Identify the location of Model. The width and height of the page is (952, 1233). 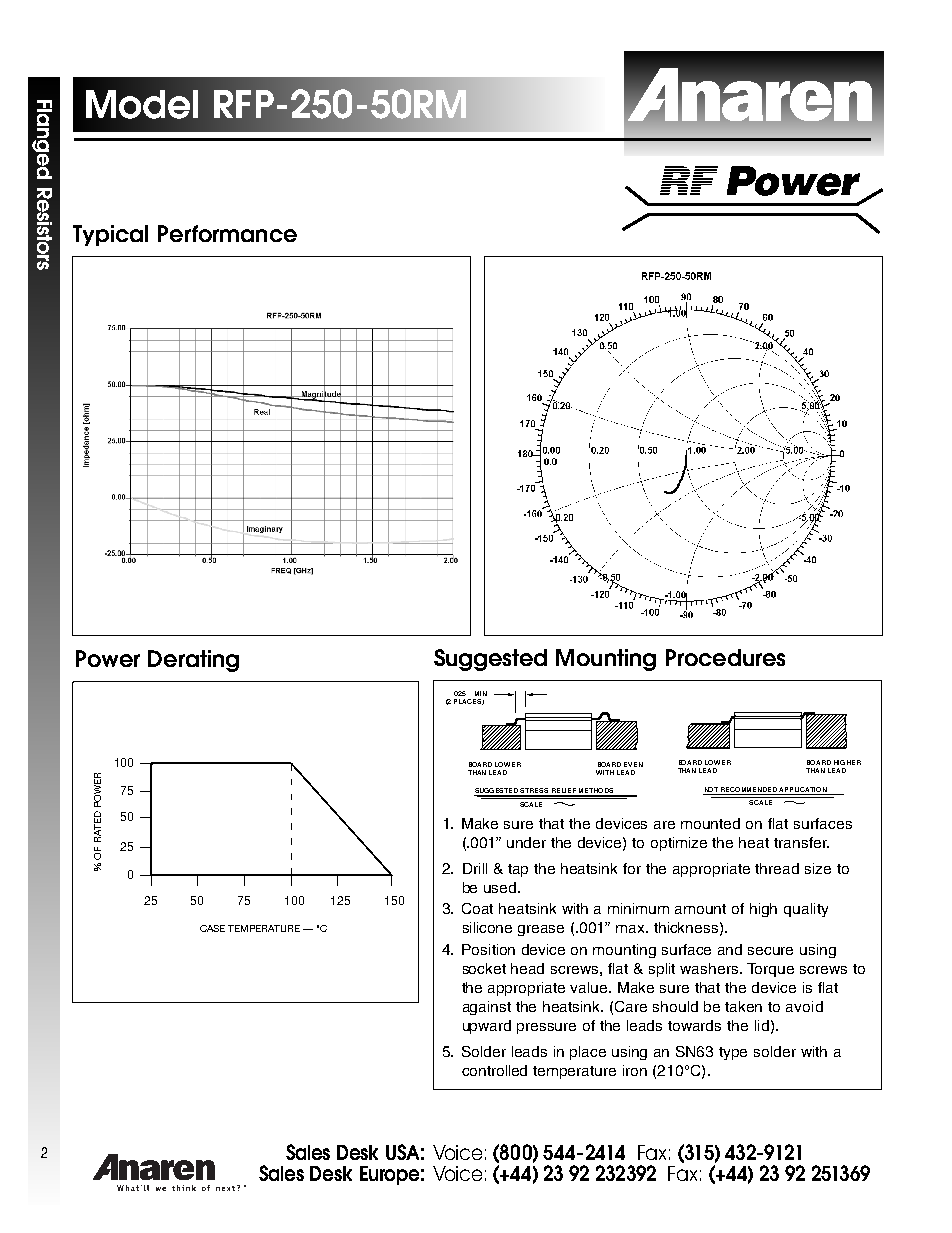
(142, 104).
